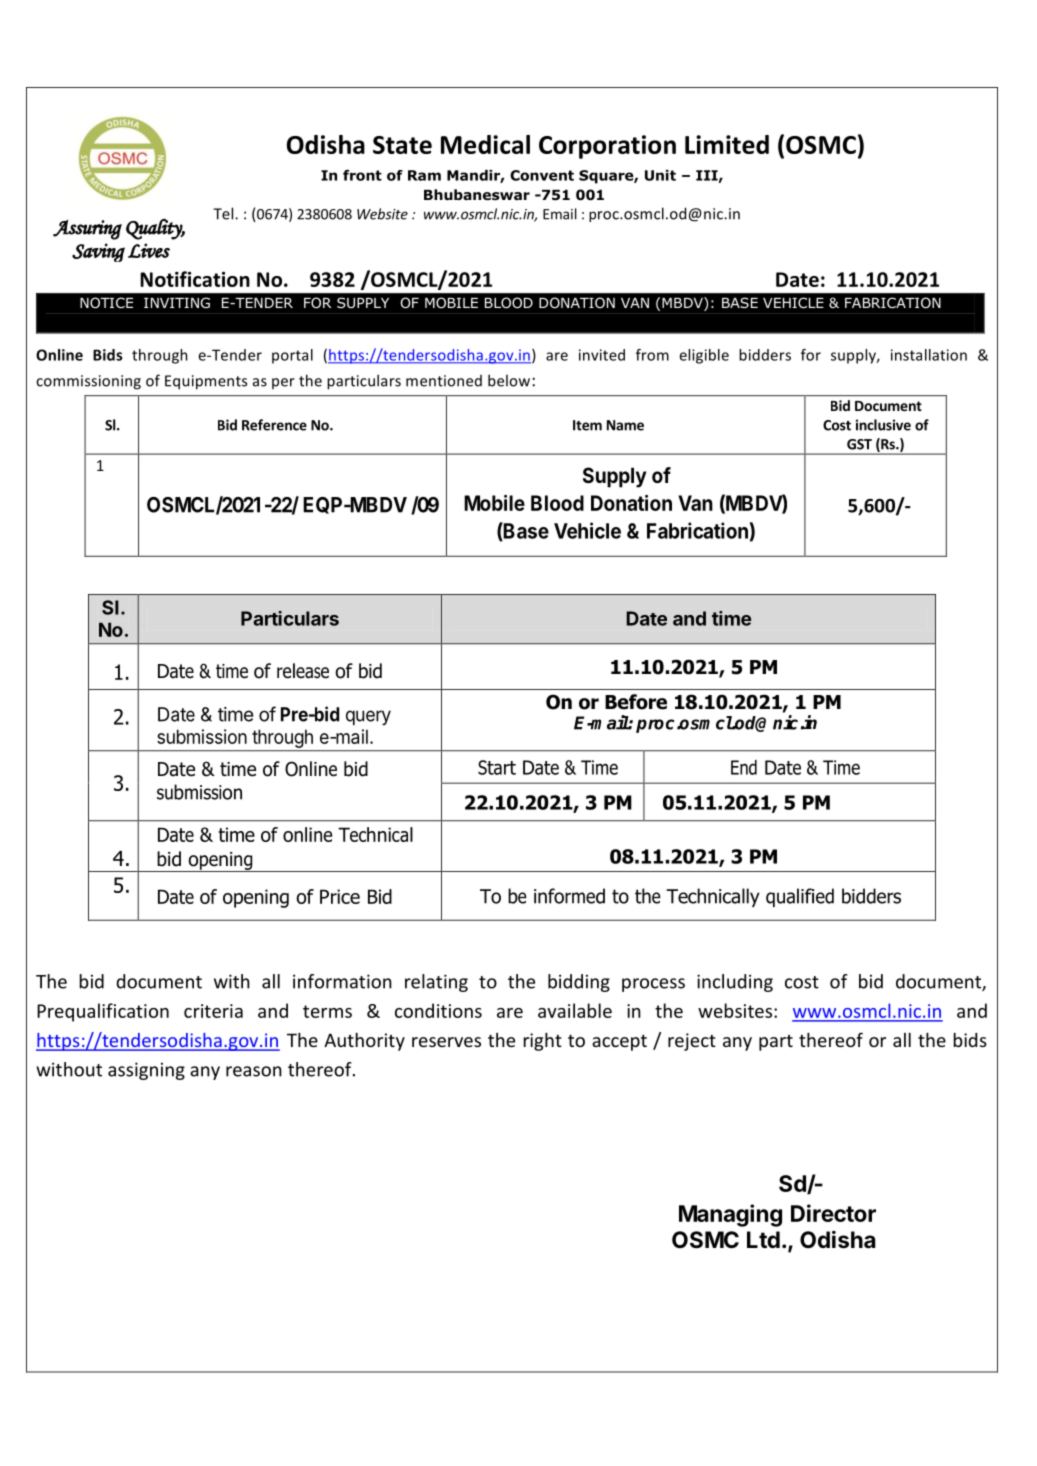  Describe the element at coordinates (274, 425) in the screenshot. I see `Reference` at that location.
